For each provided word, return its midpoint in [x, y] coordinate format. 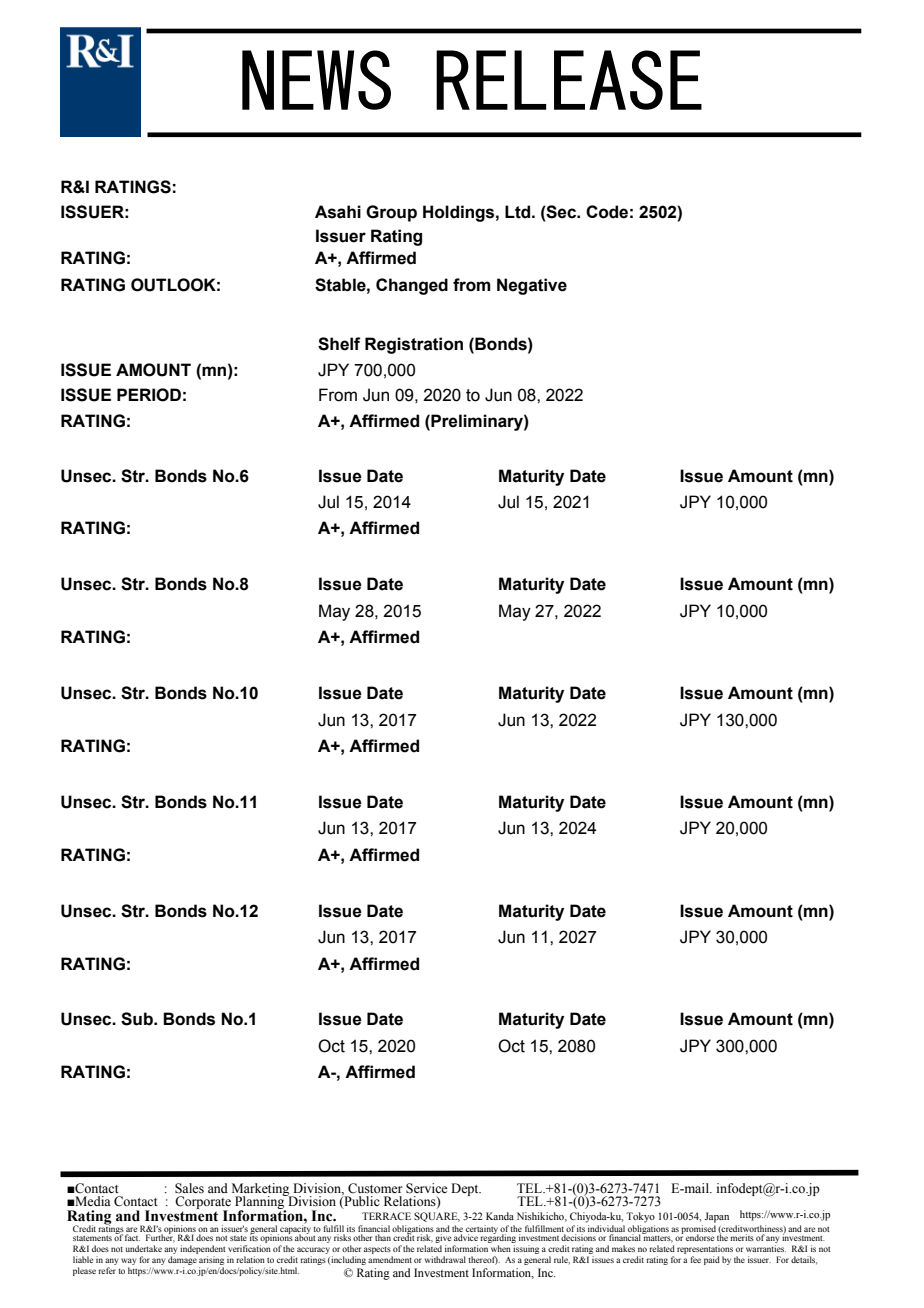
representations [705, 1251]
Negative [532, 286]
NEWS [316, 80]
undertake [144, 1248]
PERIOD [149, 395]
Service [427, 1188]
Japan [717, 1217]
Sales [189, 1188]
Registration [414, 345]
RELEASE [569, 80]
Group [391, 213]
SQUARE [437, 1217]
